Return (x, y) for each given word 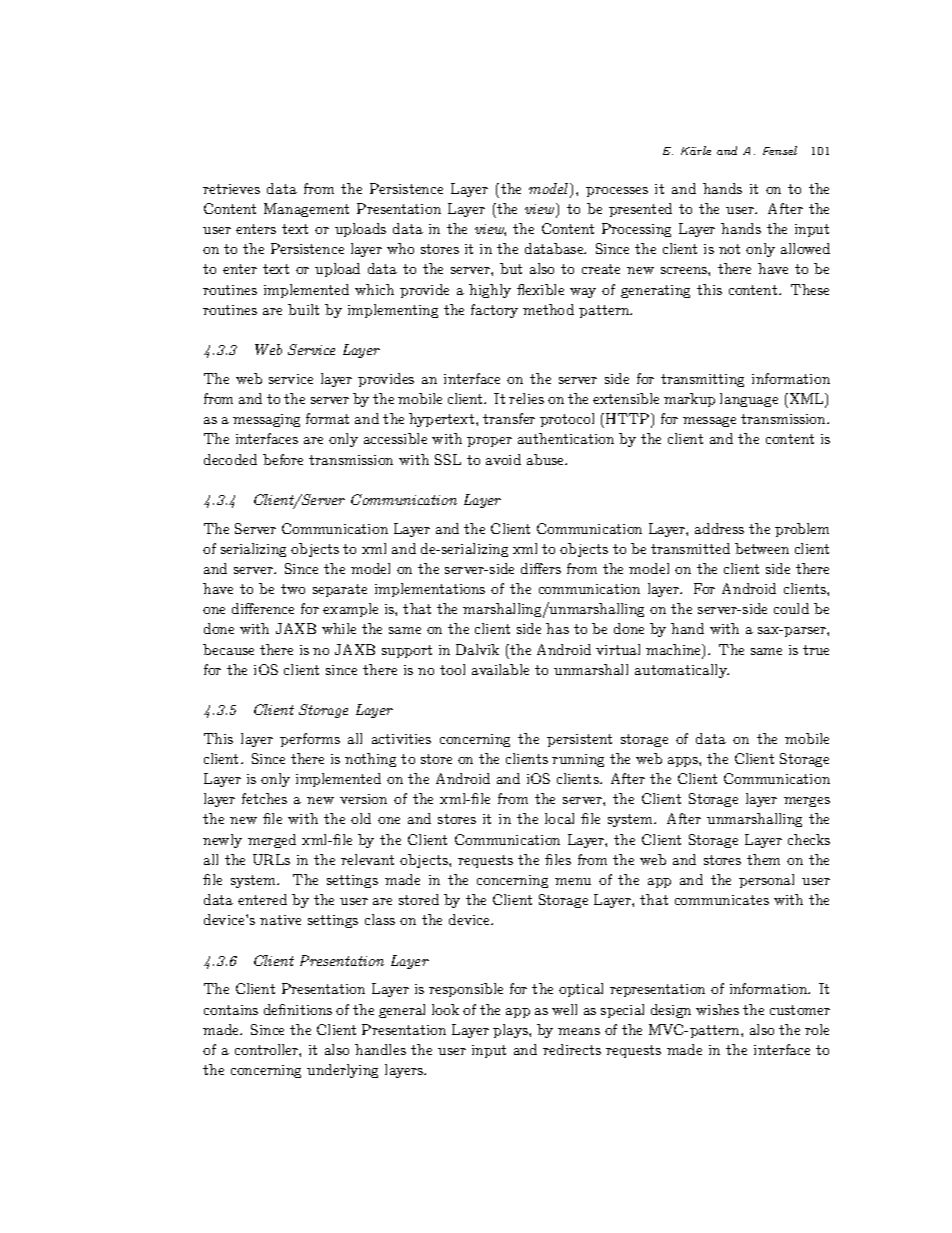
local (559, 818)
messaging (266, 420)
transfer (509, 418)
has (557, 628)
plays (511, 1031)
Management (306, 210)
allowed (805, 248)
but (511, 268)
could (791, 608)
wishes (717, 1009)
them (763, 859)
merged (272, 841)
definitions (298, 1009)
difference (263, 608)
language (749, 400)
